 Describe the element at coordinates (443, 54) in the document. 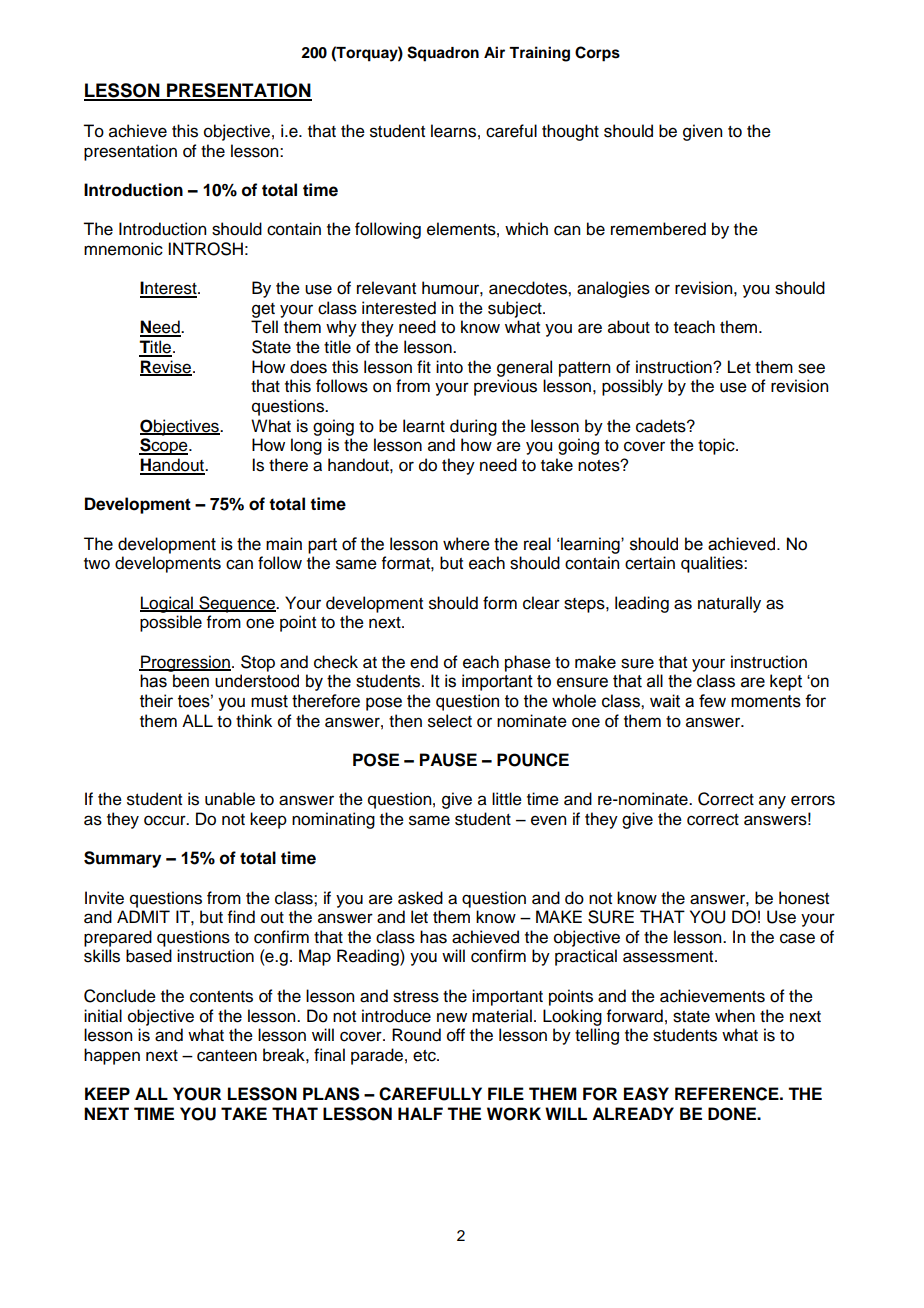

I see `Squadron` at that location.
